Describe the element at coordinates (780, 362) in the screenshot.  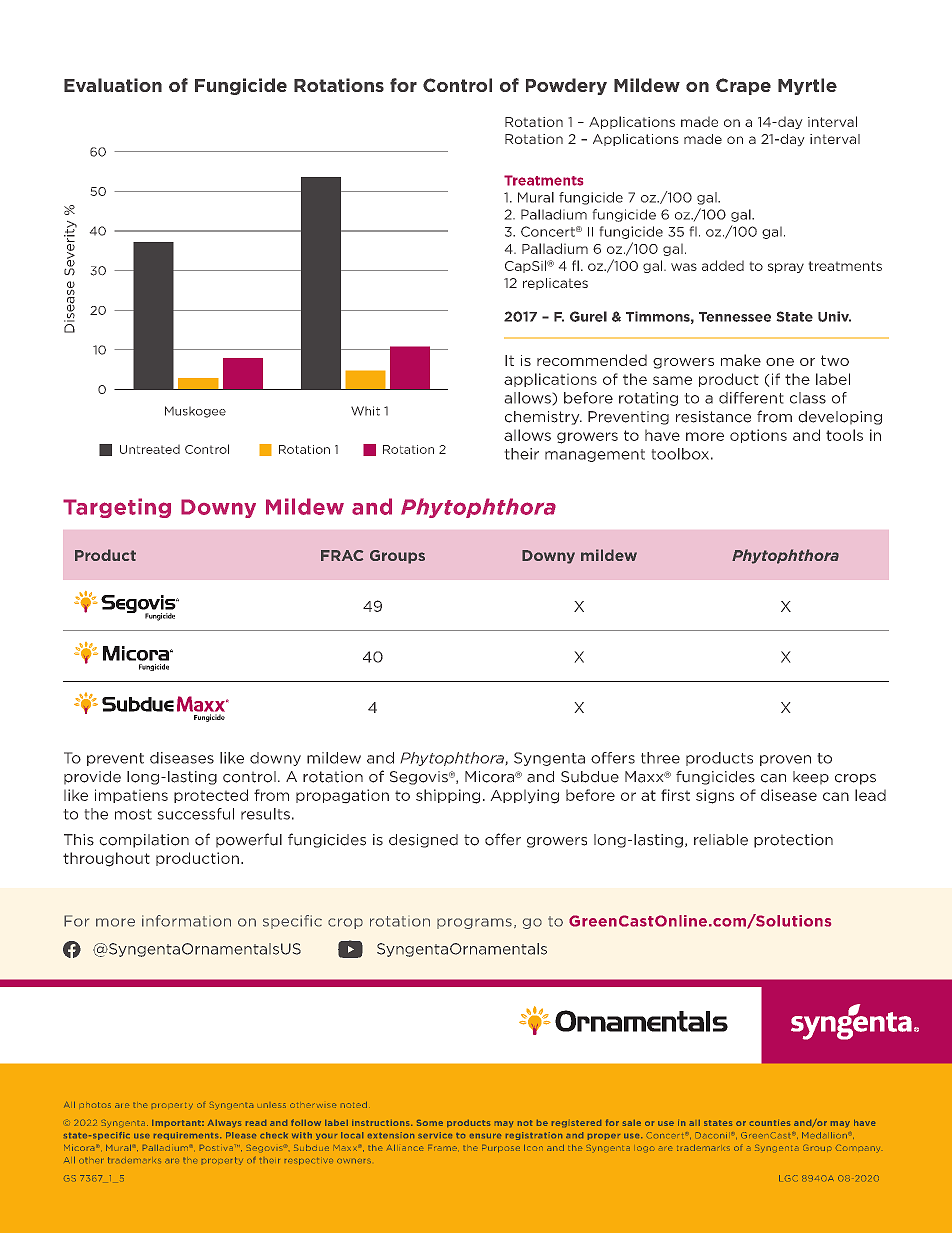
I see `one` at that location.
